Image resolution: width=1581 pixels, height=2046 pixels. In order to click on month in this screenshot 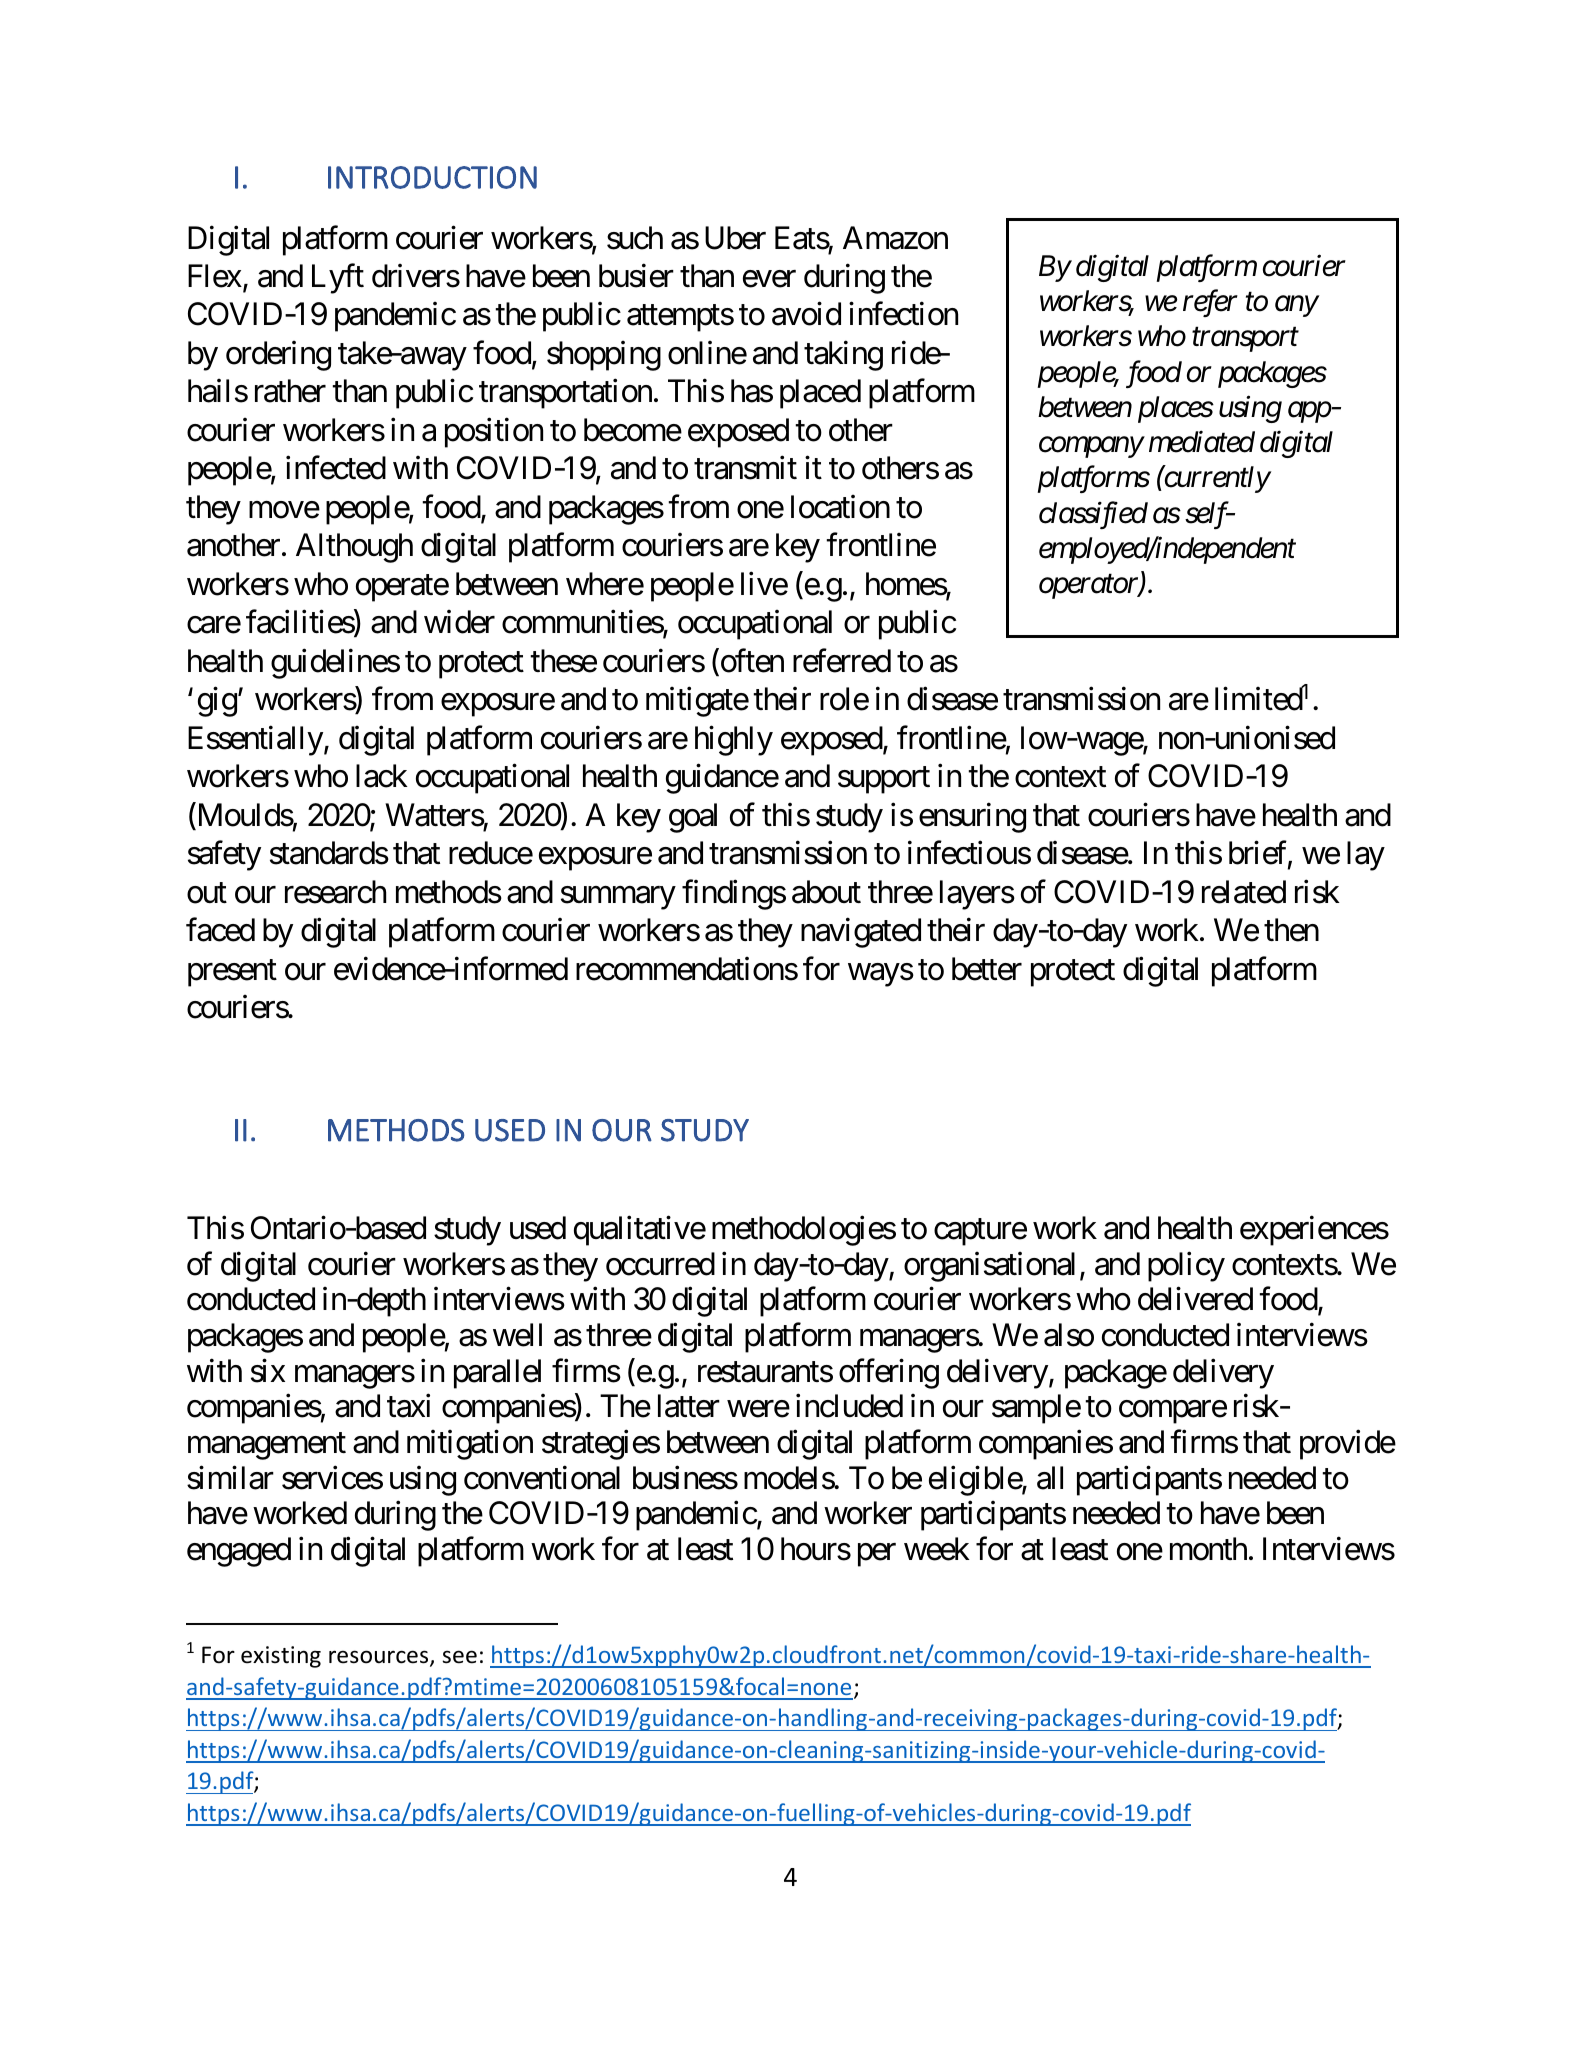, I will do `click(1208, 1549)`.
